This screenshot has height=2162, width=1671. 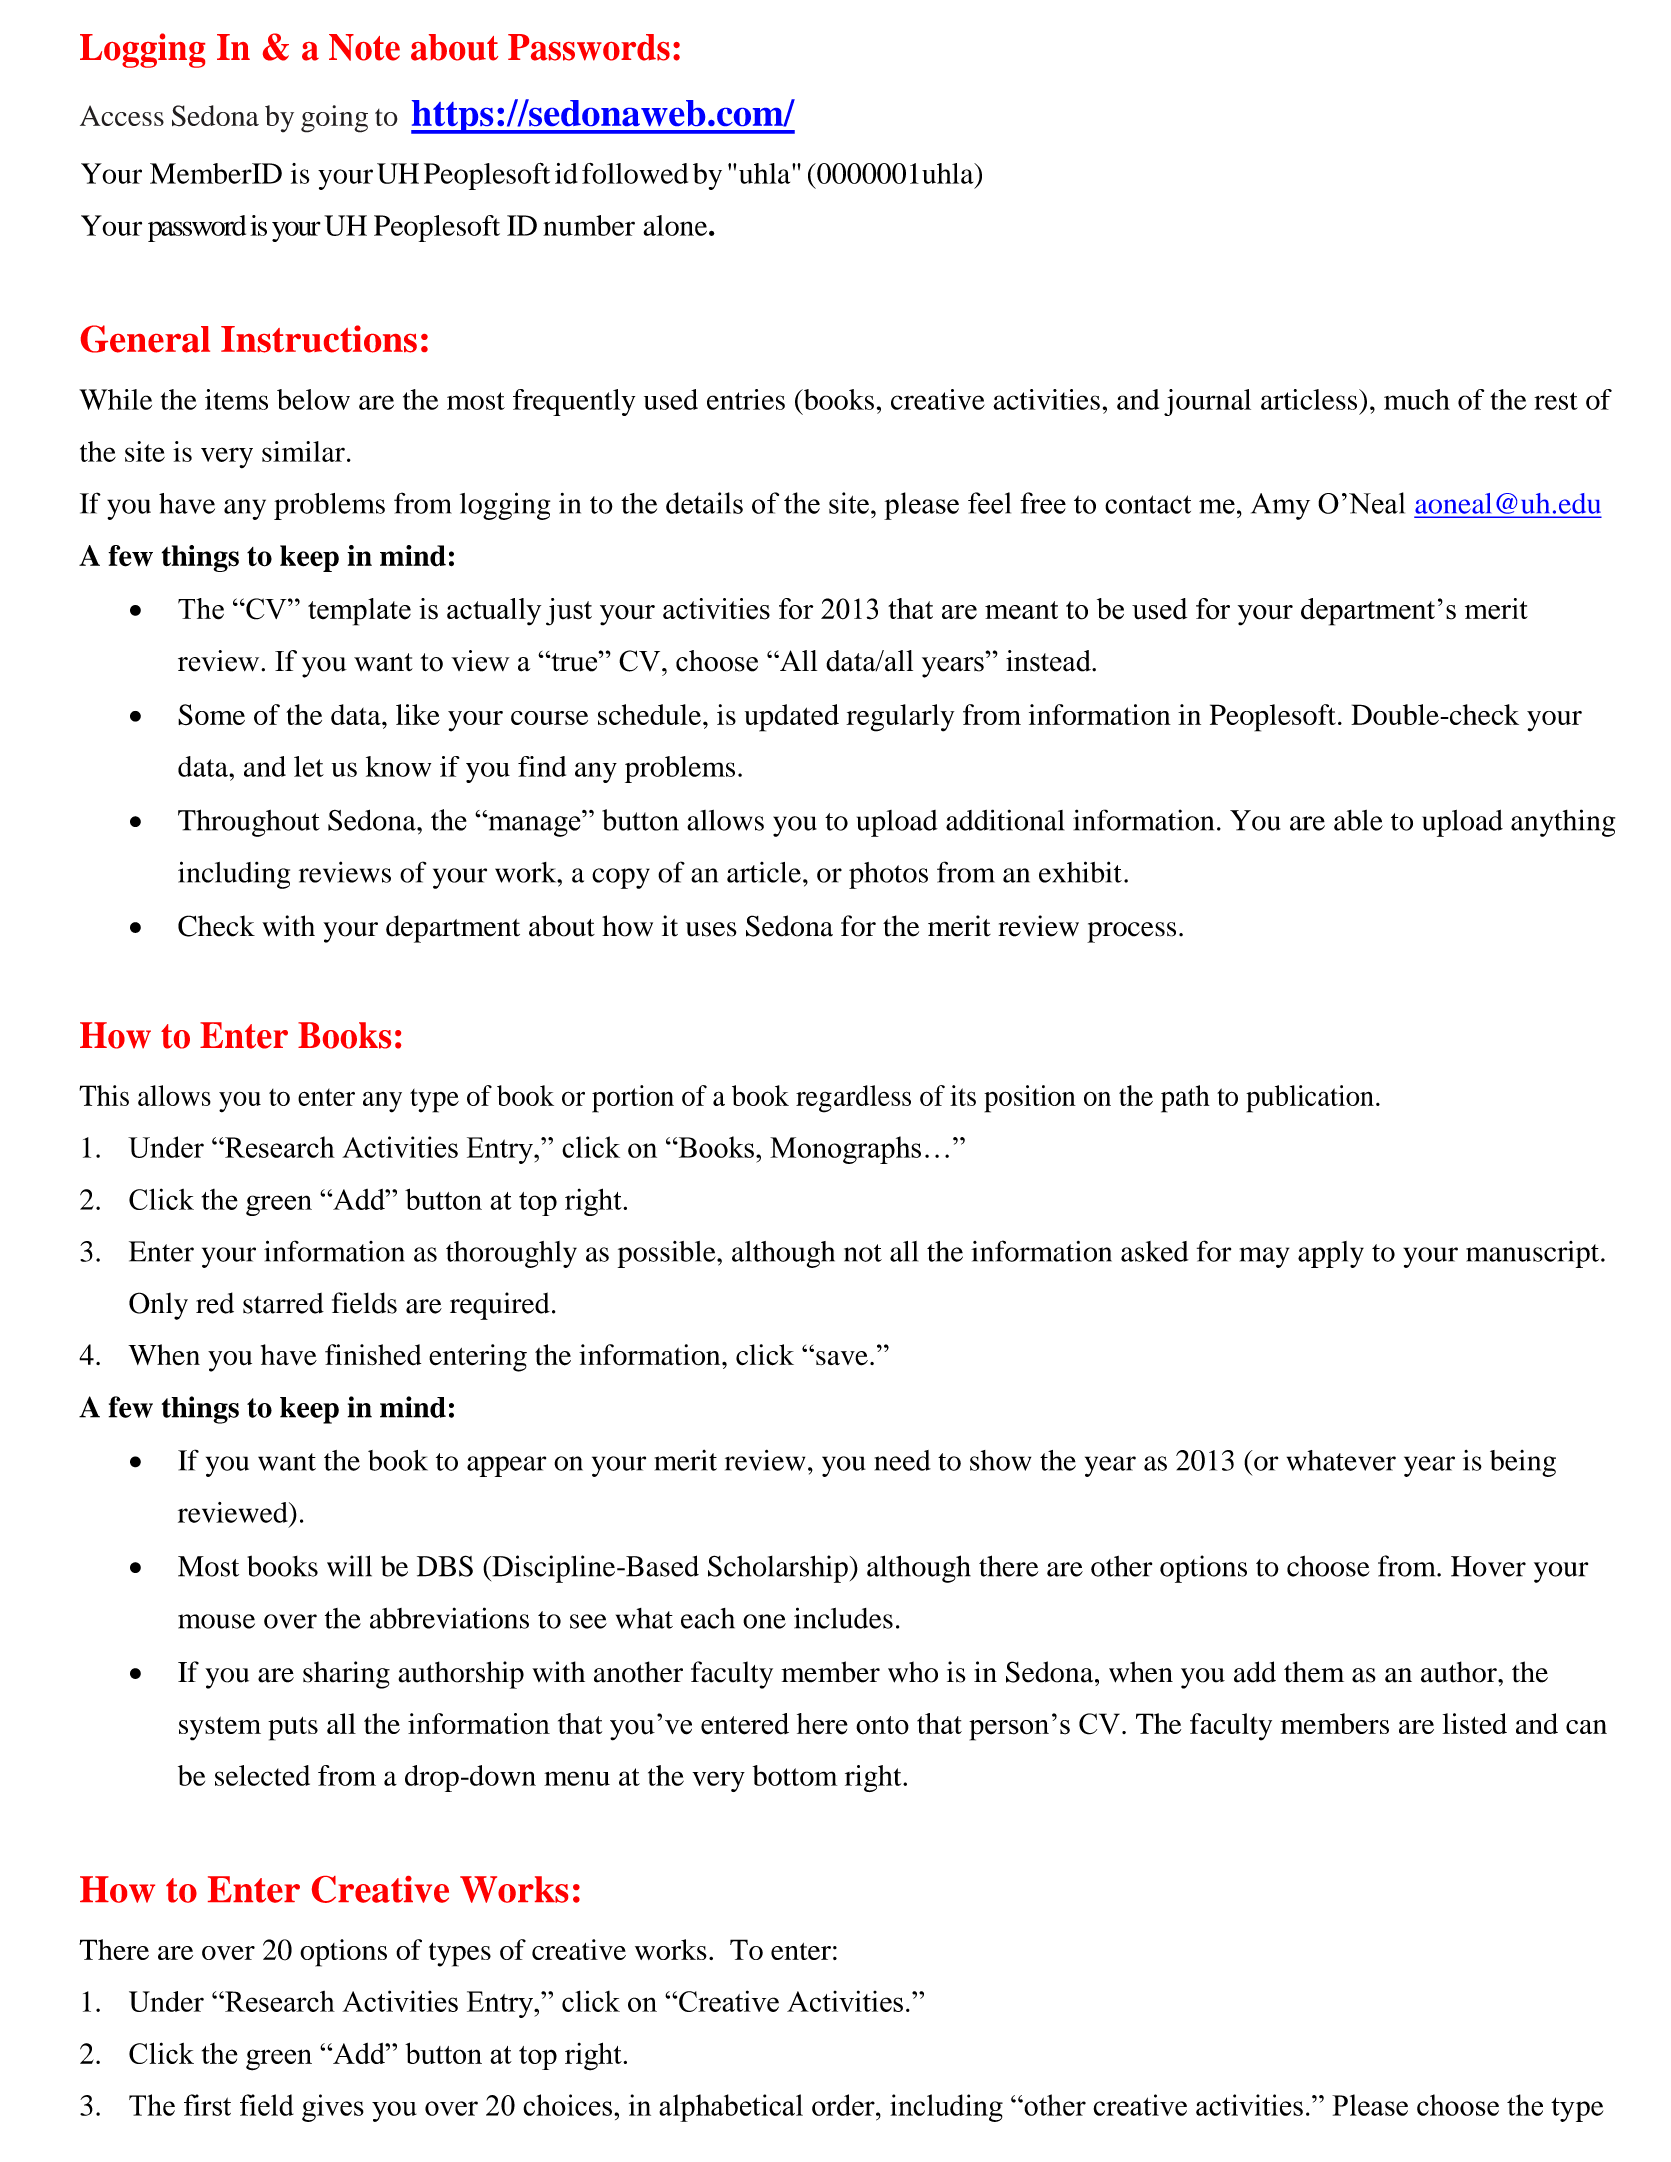 I want to click on gives, so click(x=333, y=2108).
